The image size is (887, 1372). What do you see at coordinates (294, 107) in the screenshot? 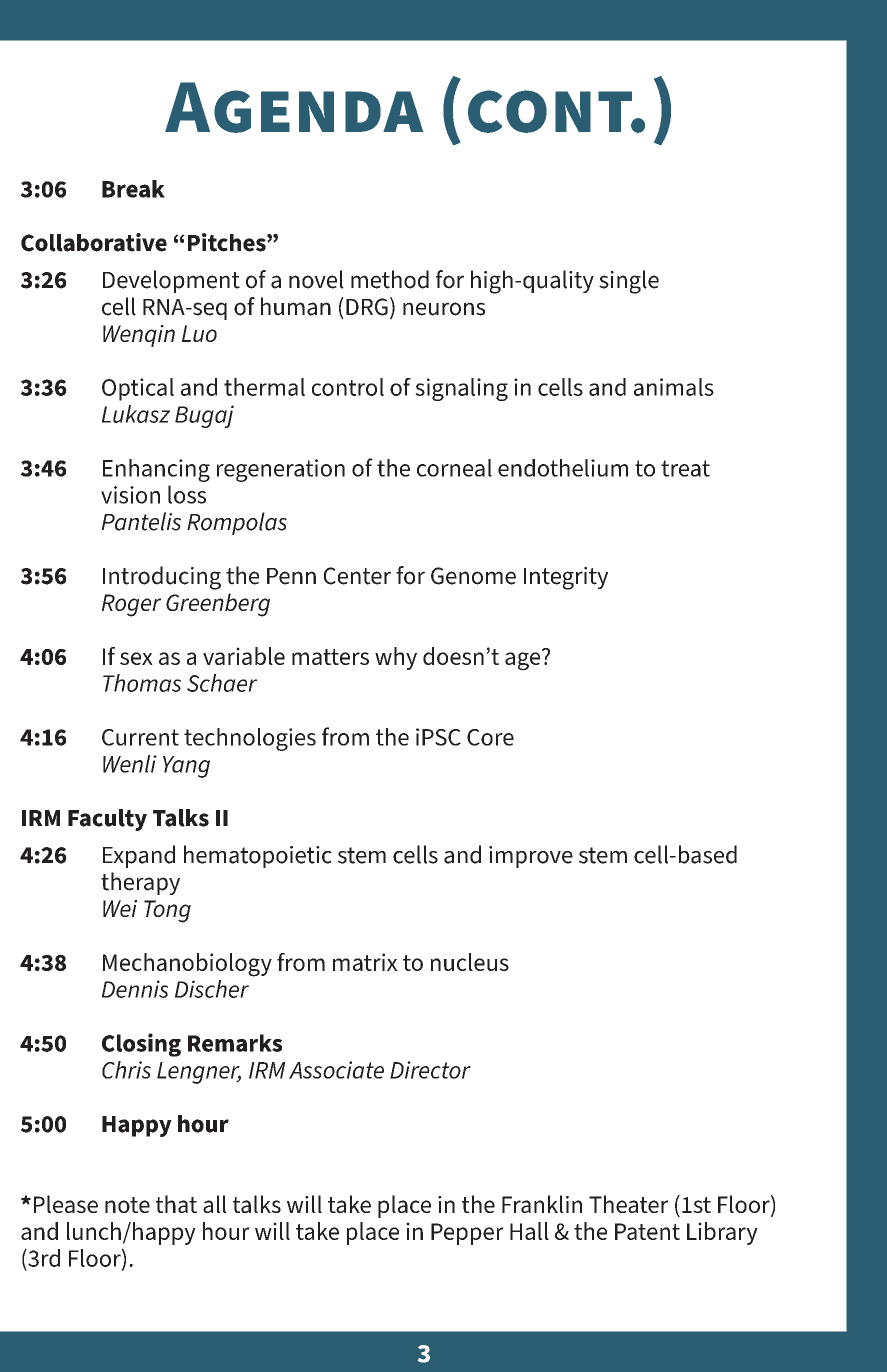
I see `Agenda` at bounding box center [294, 107].
